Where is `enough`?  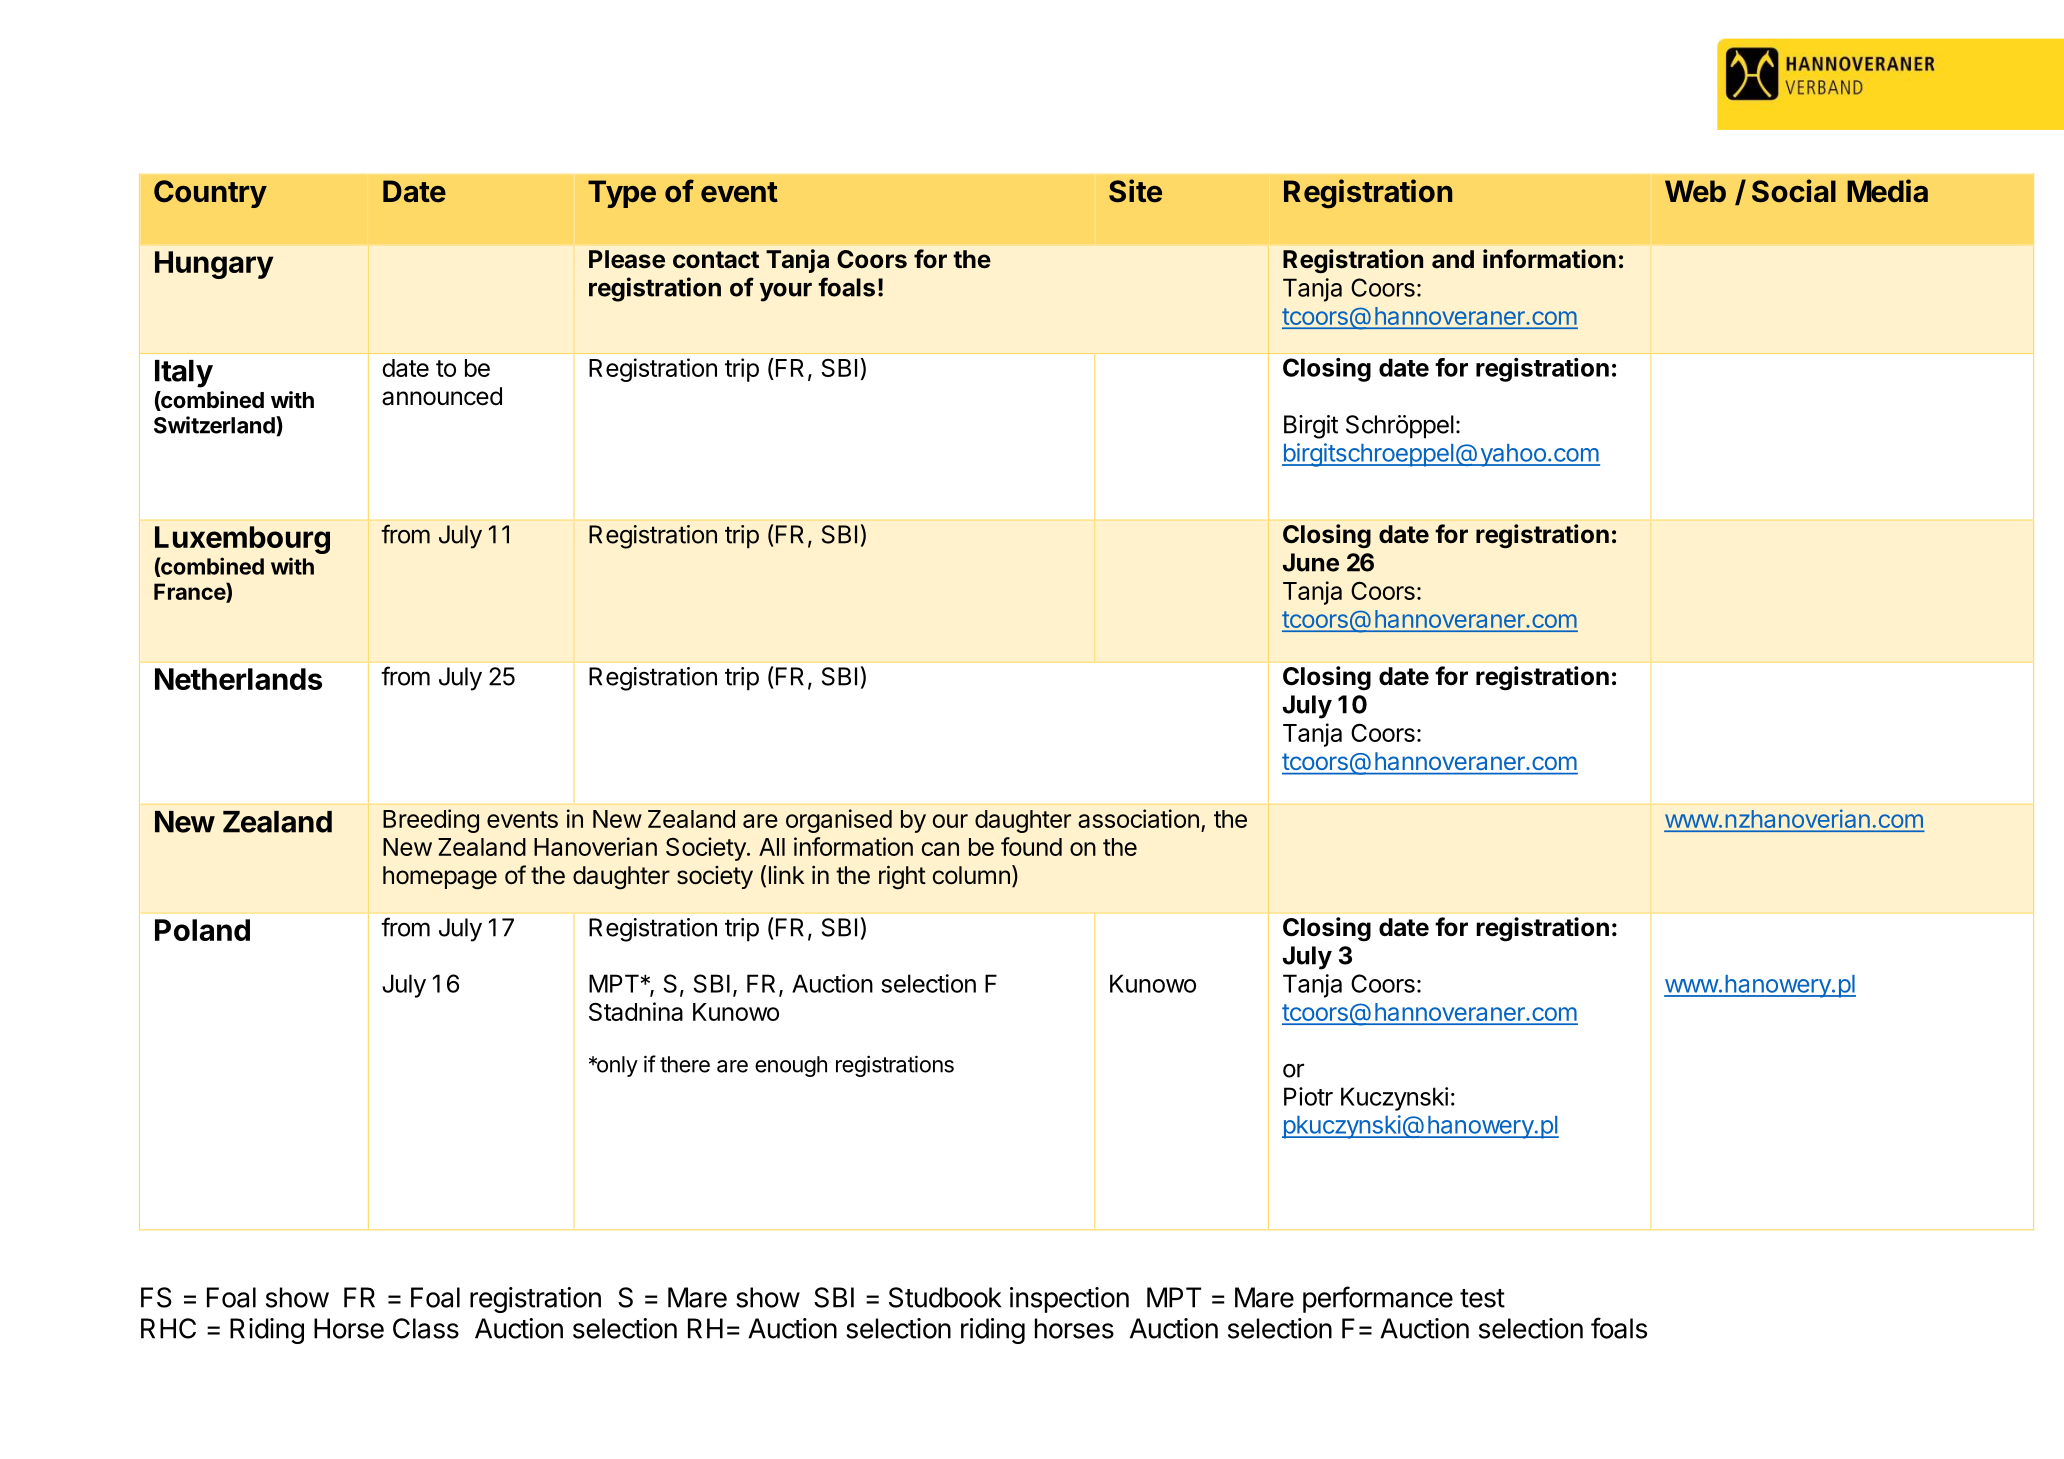
enough is located at coordinates (791, 1066).
